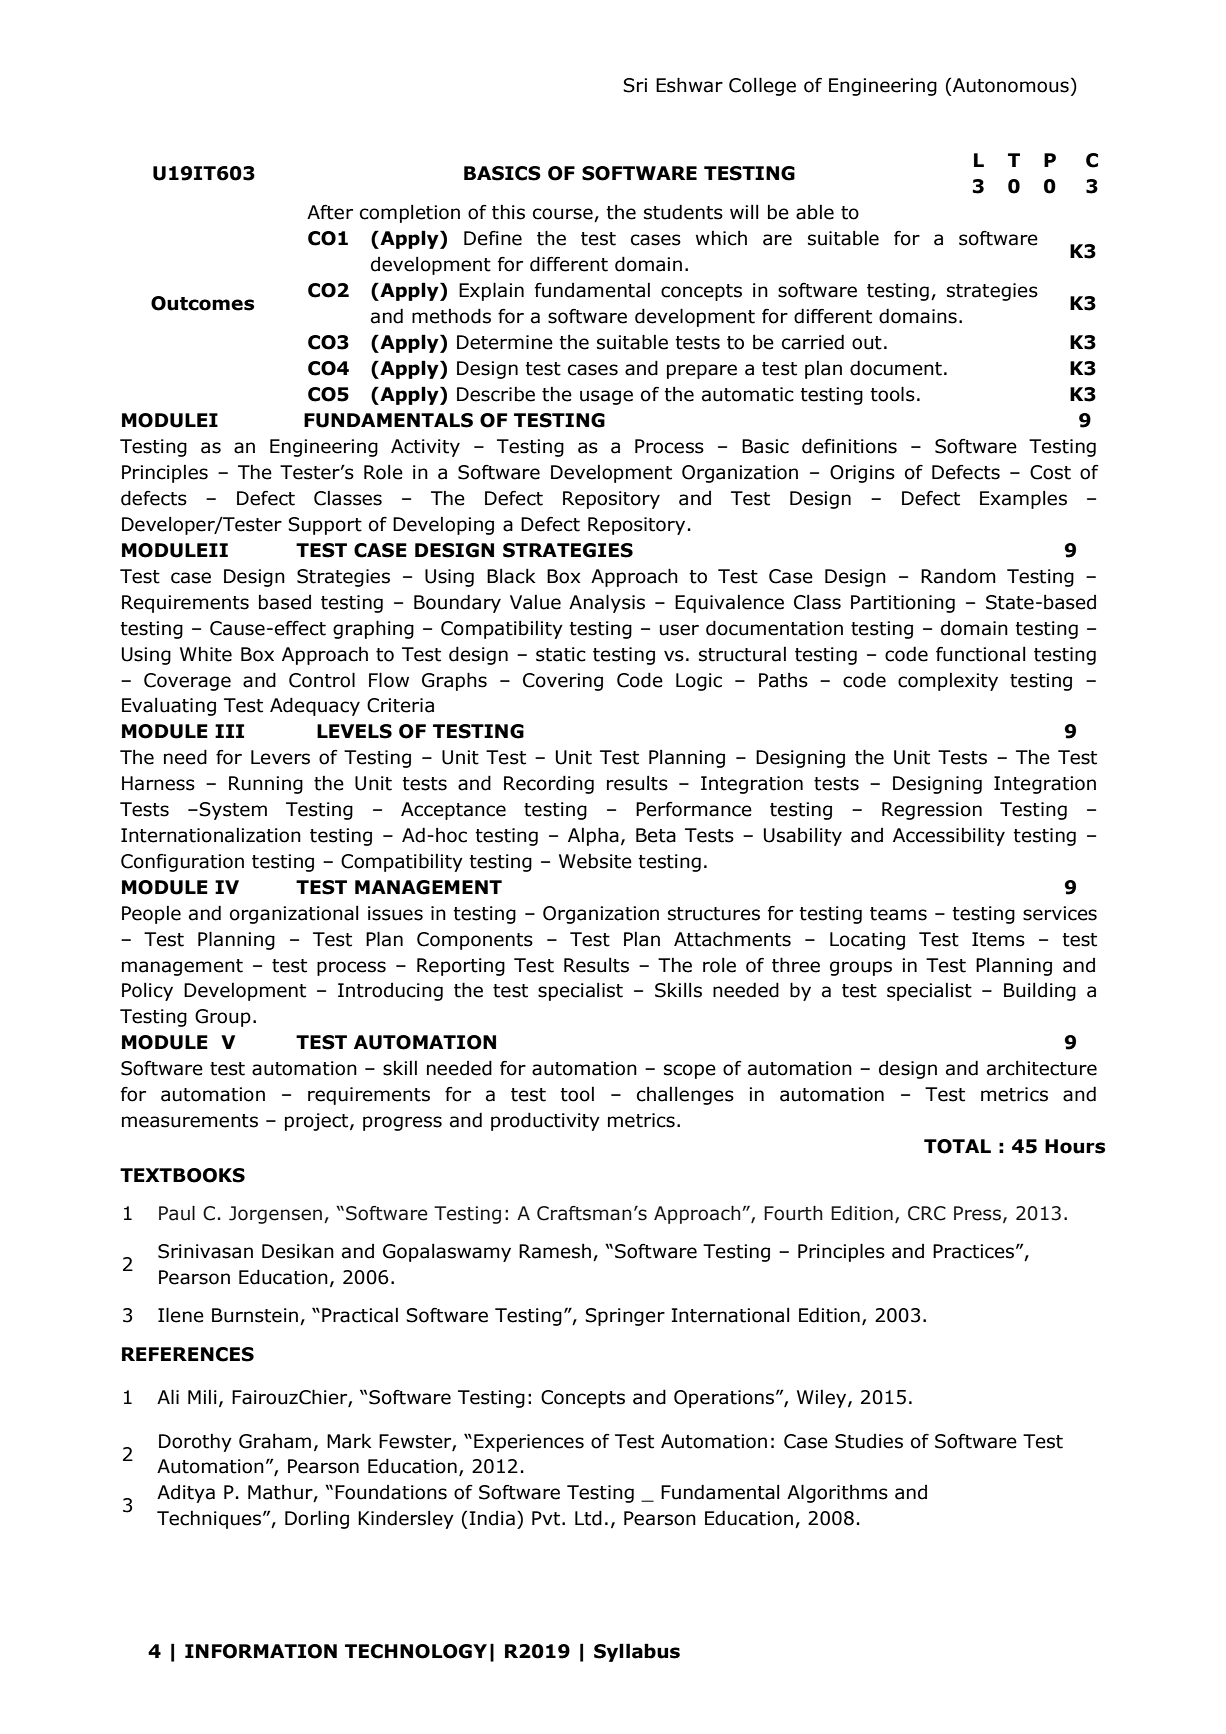 The width and height of the document is (1226, 1734). What do you see at coordinates (1011, 85) in the document?
I see `Autonomous` at bounding box center [1011, 85].
